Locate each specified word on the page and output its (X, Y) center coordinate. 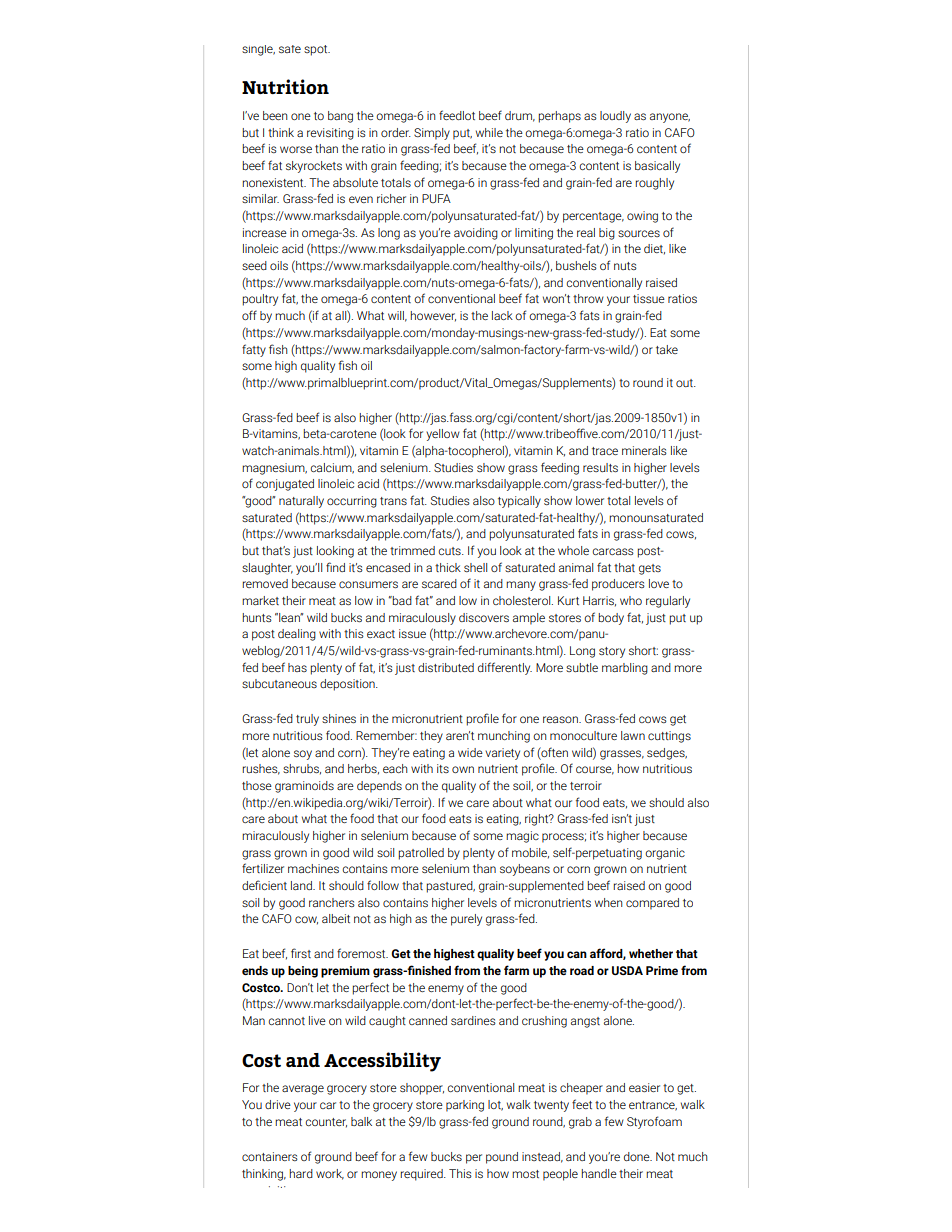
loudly (615, 117)
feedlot (457, 115)
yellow (443, 435)
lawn (633, 735)
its (443, 768)
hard (301, 1173)
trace (605, 451)
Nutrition (285, 86)
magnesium (274, 469)
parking (465, 1106)
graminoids (304, 787)
